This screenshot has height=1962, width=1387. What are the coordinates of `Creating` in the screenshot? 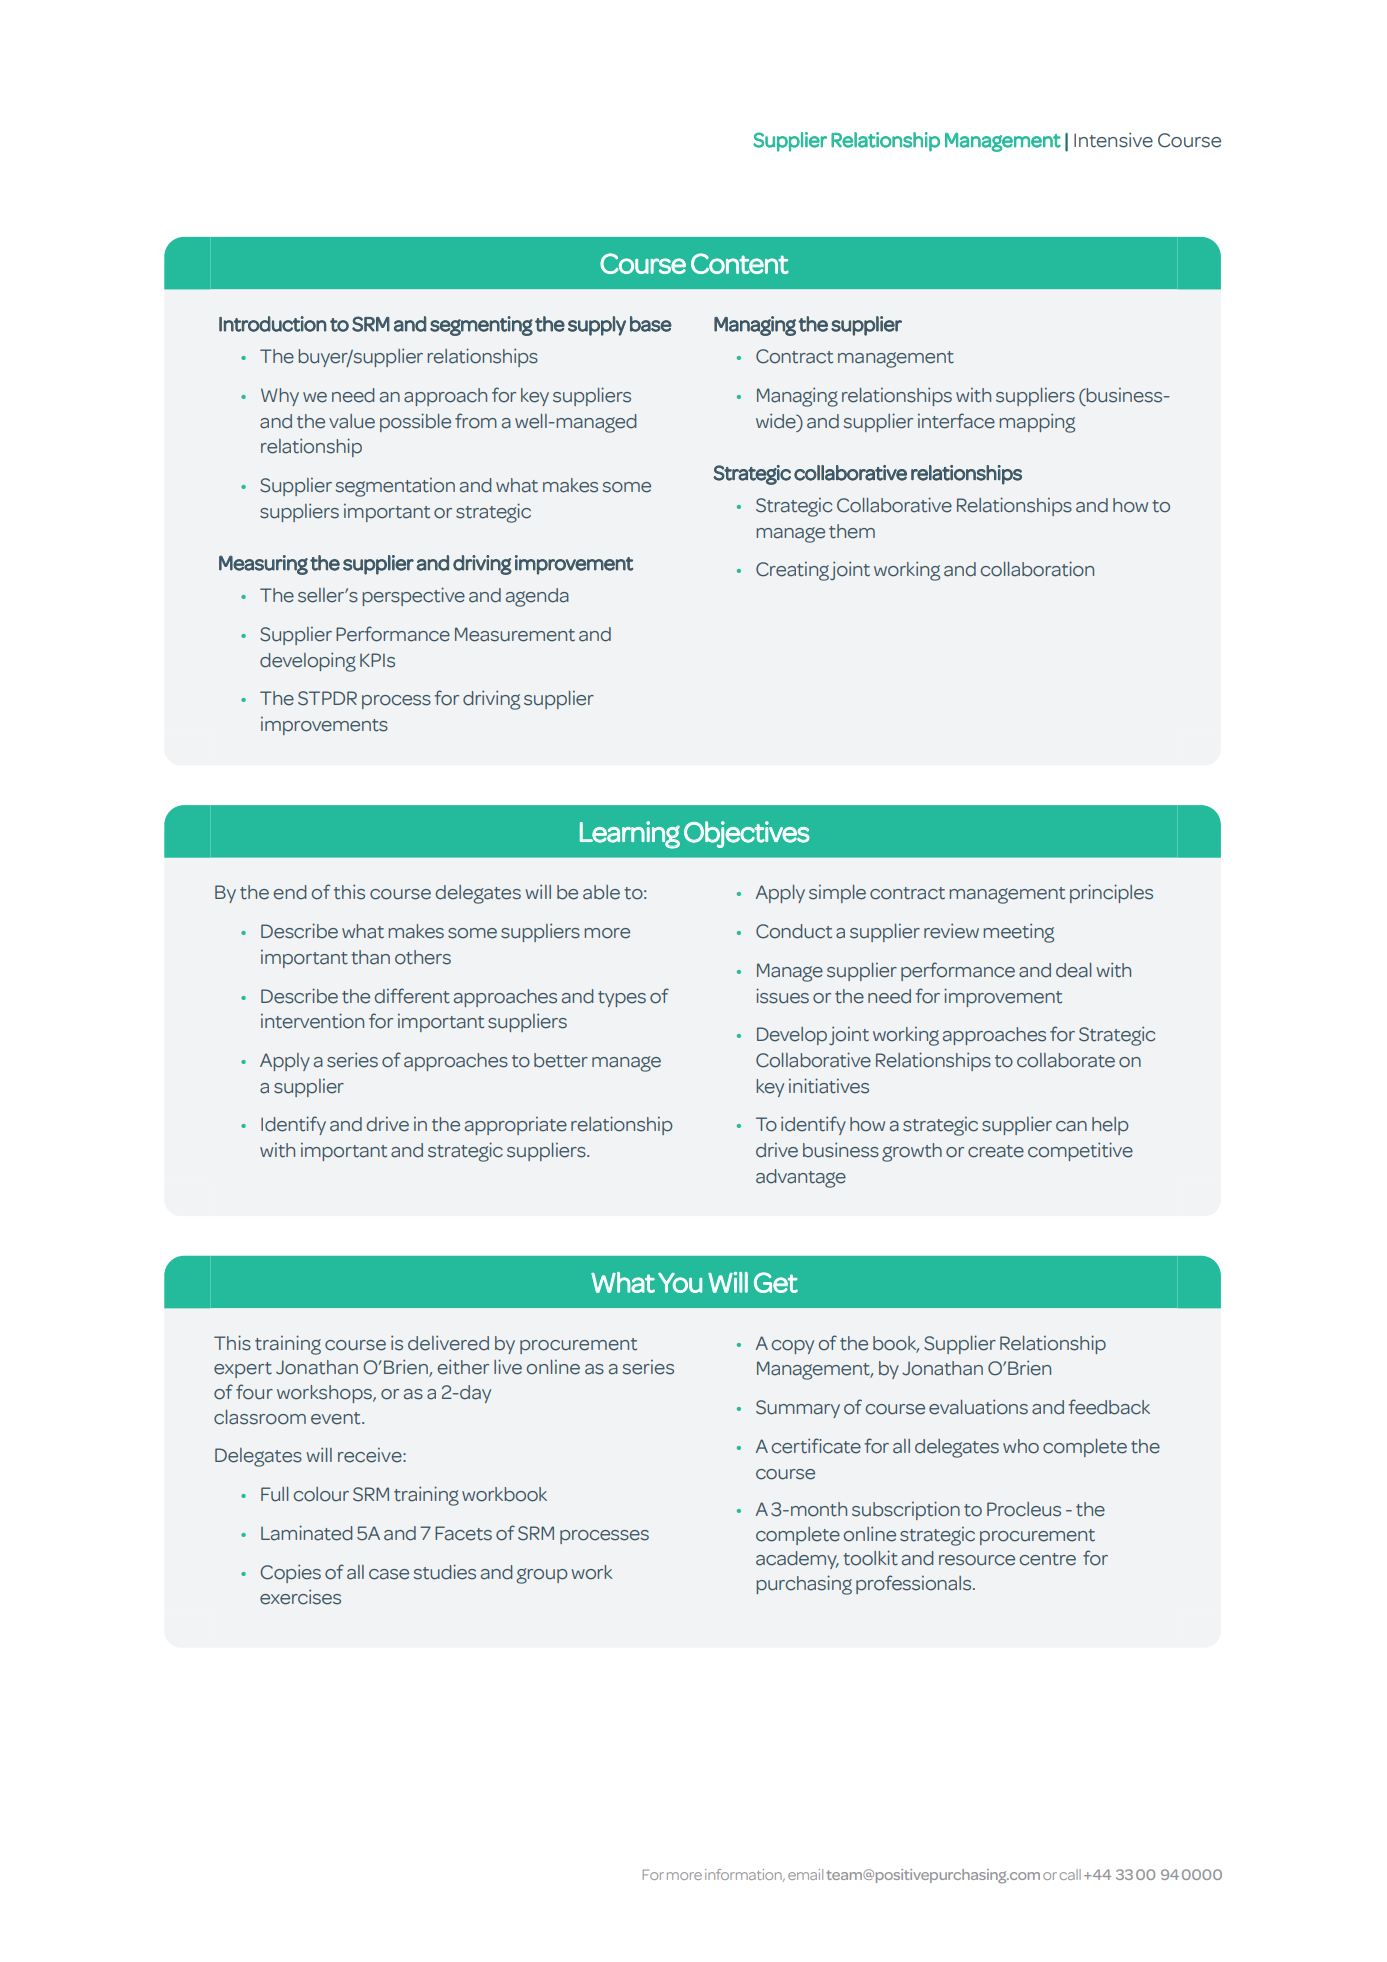 It's located at (792, 571).
